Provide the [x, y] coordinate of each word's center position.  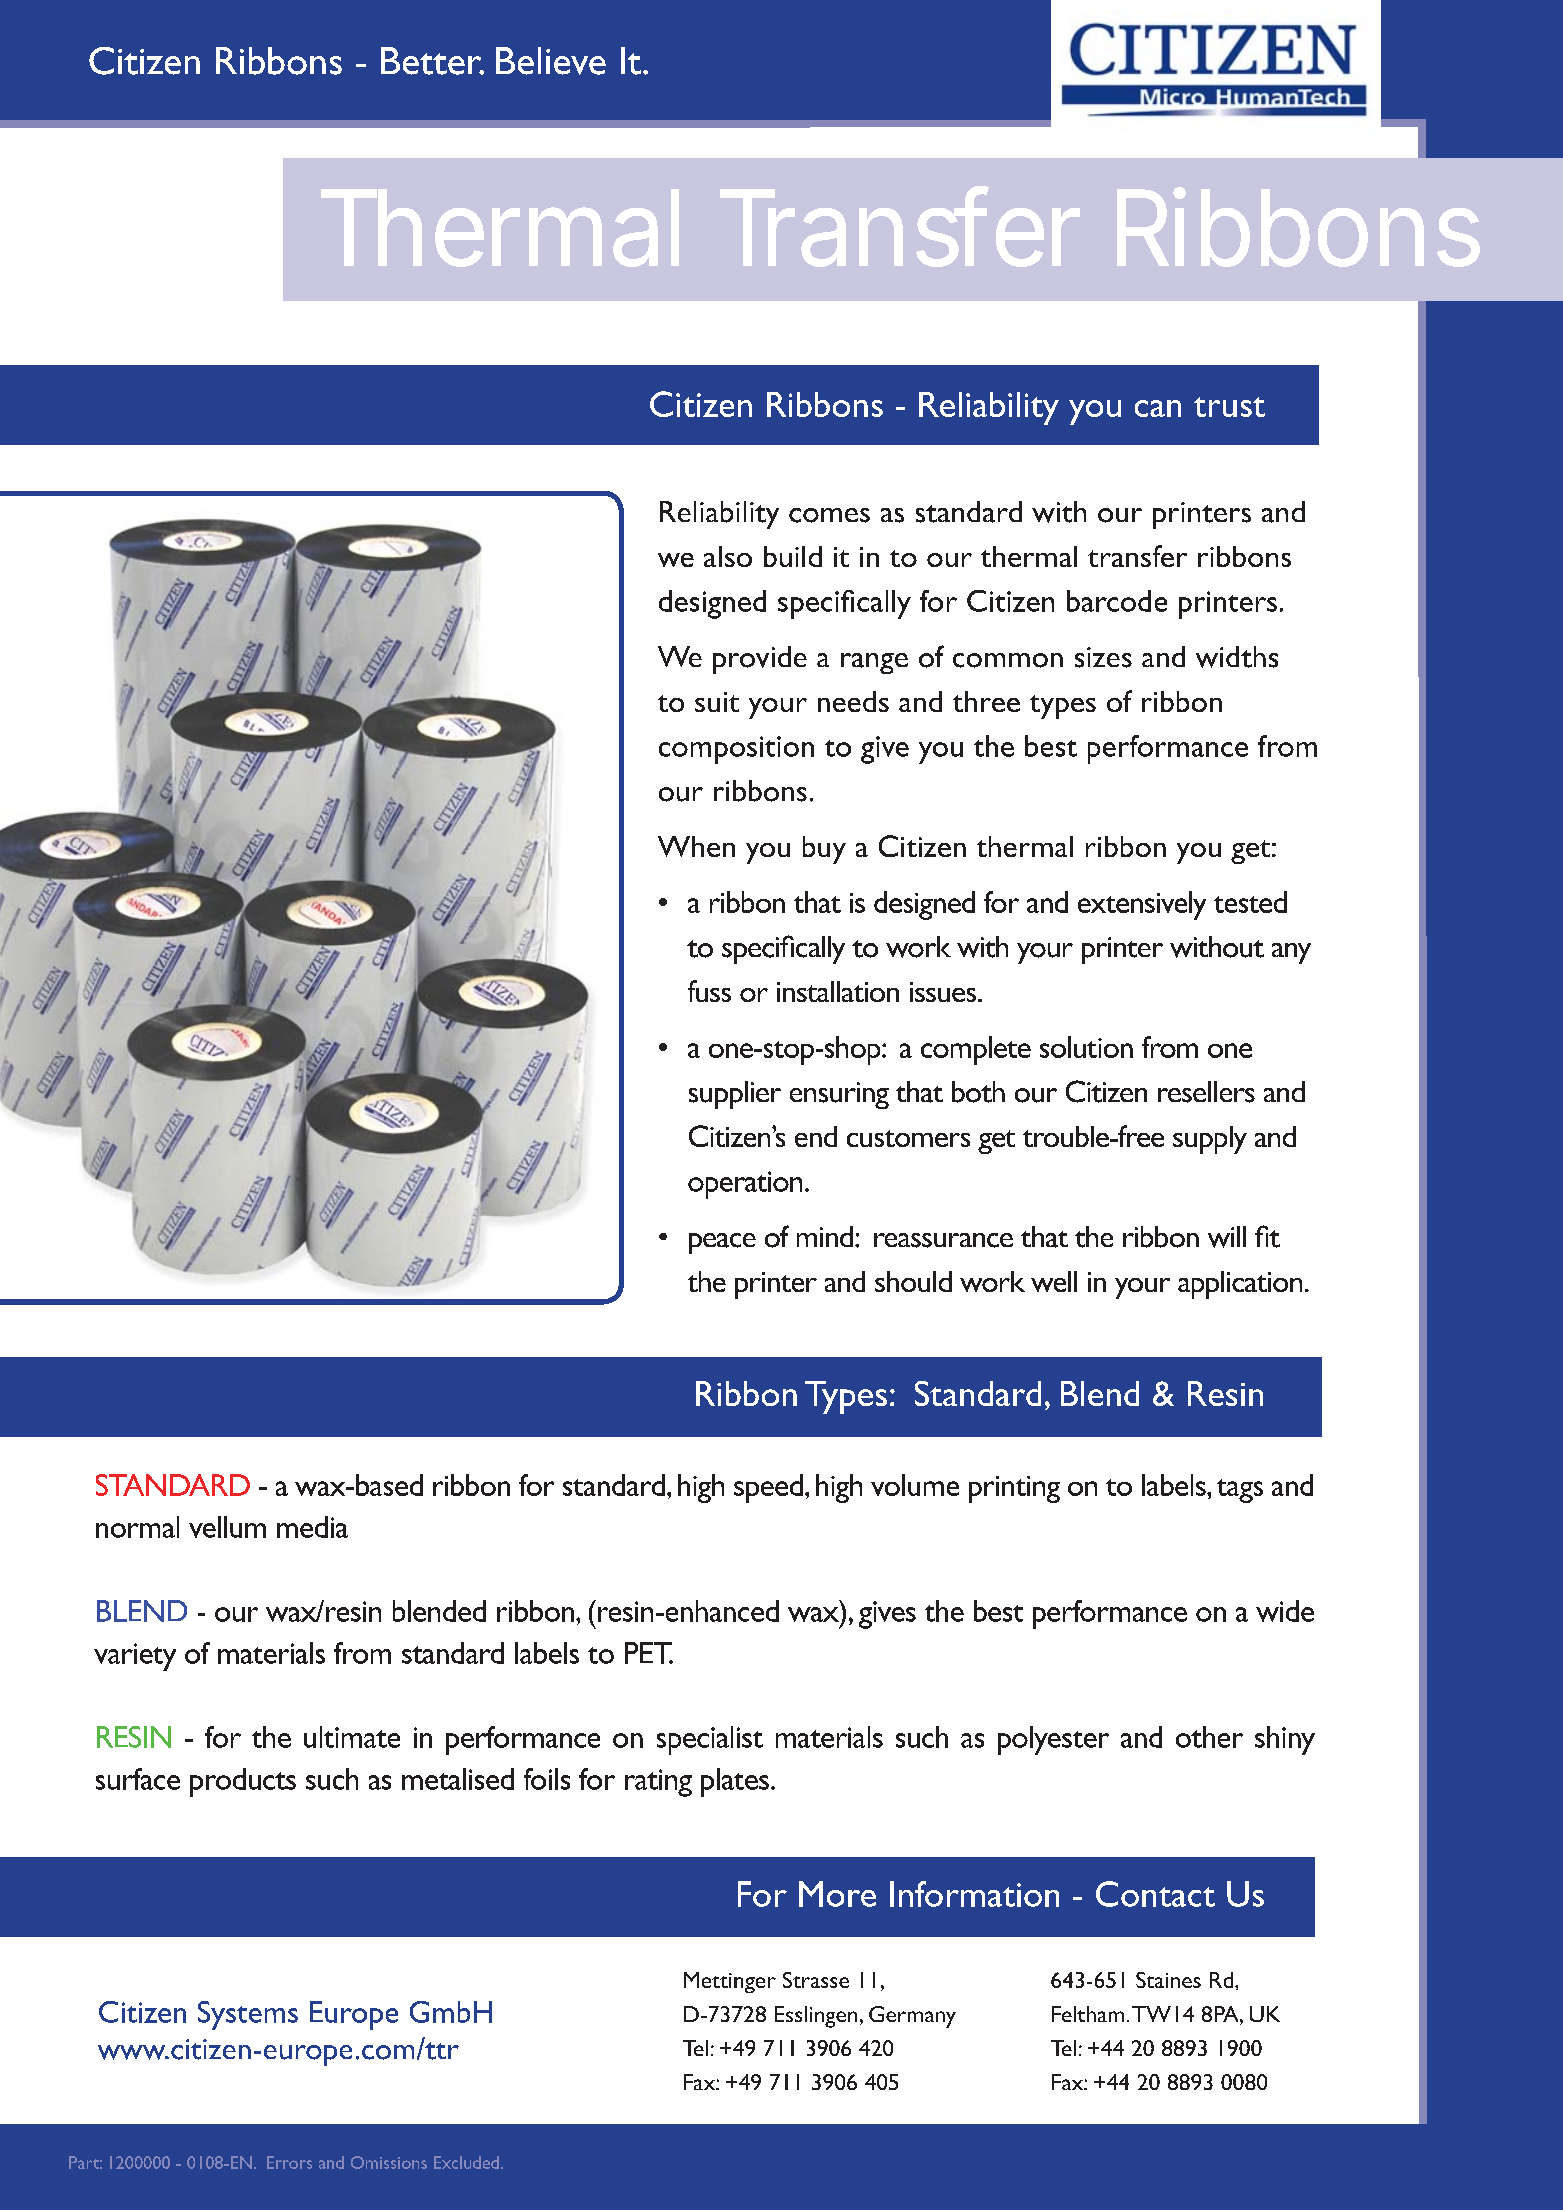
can [1158, 408]
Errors [289, 2162]
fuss [709, 991]
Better [432, 61]
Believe [551, 61]
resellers [1206, 1092]
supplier [735, 1095]
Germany [912, 2017]
